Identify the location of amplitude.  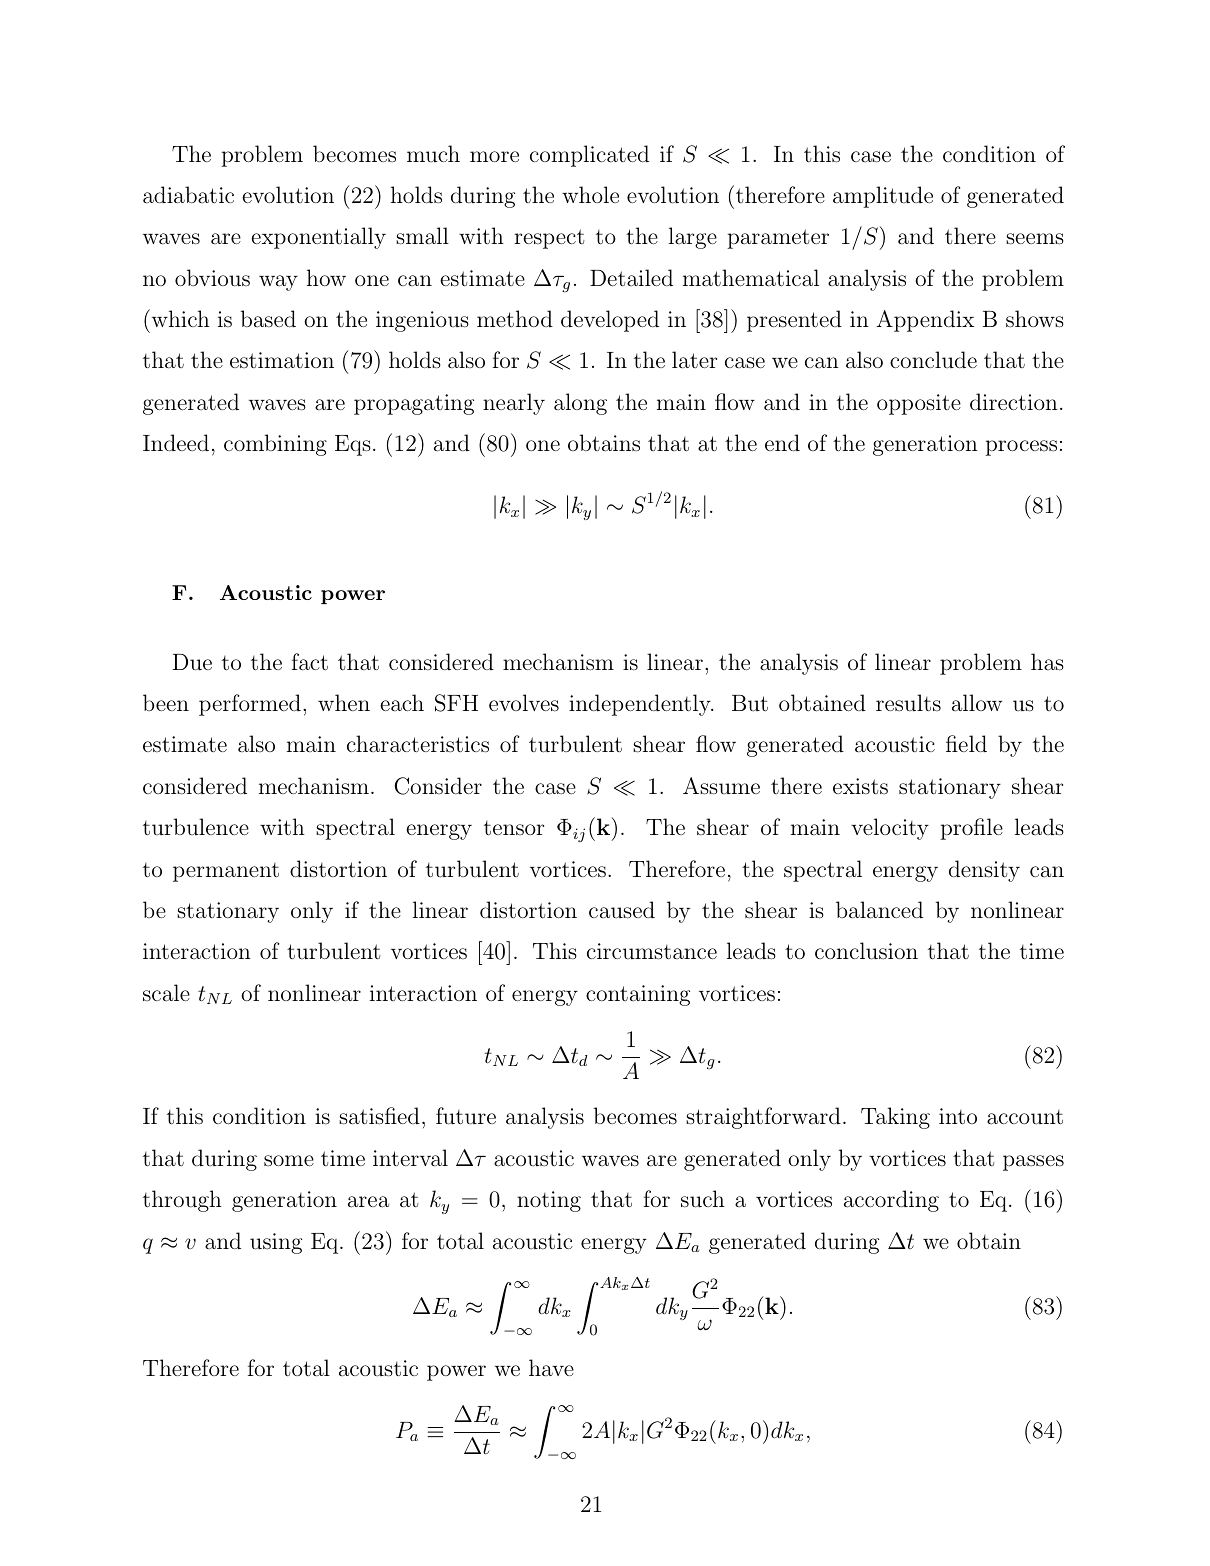
(883, 197).
